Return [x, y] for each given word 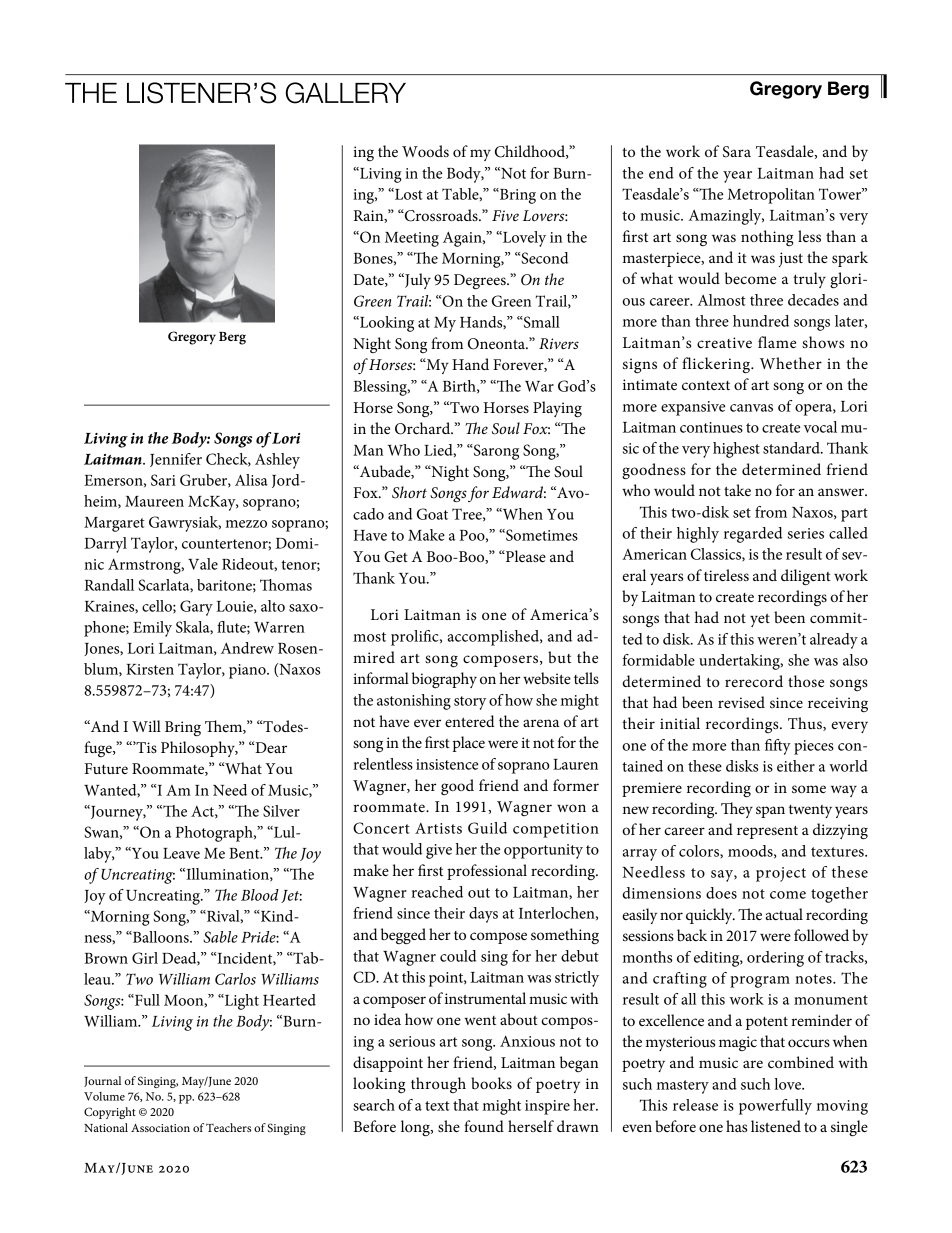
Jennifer [176, 460]
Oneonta [497, 344]
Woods [425, 151]
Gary [196, 608]
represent [767, 832]
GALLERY [346, 93]
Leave [181, 853]
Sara [737, 152]
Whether [791, 363]
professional [487, 872]
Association [160, 1128]
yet [760, 620]
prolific [416, 638]
